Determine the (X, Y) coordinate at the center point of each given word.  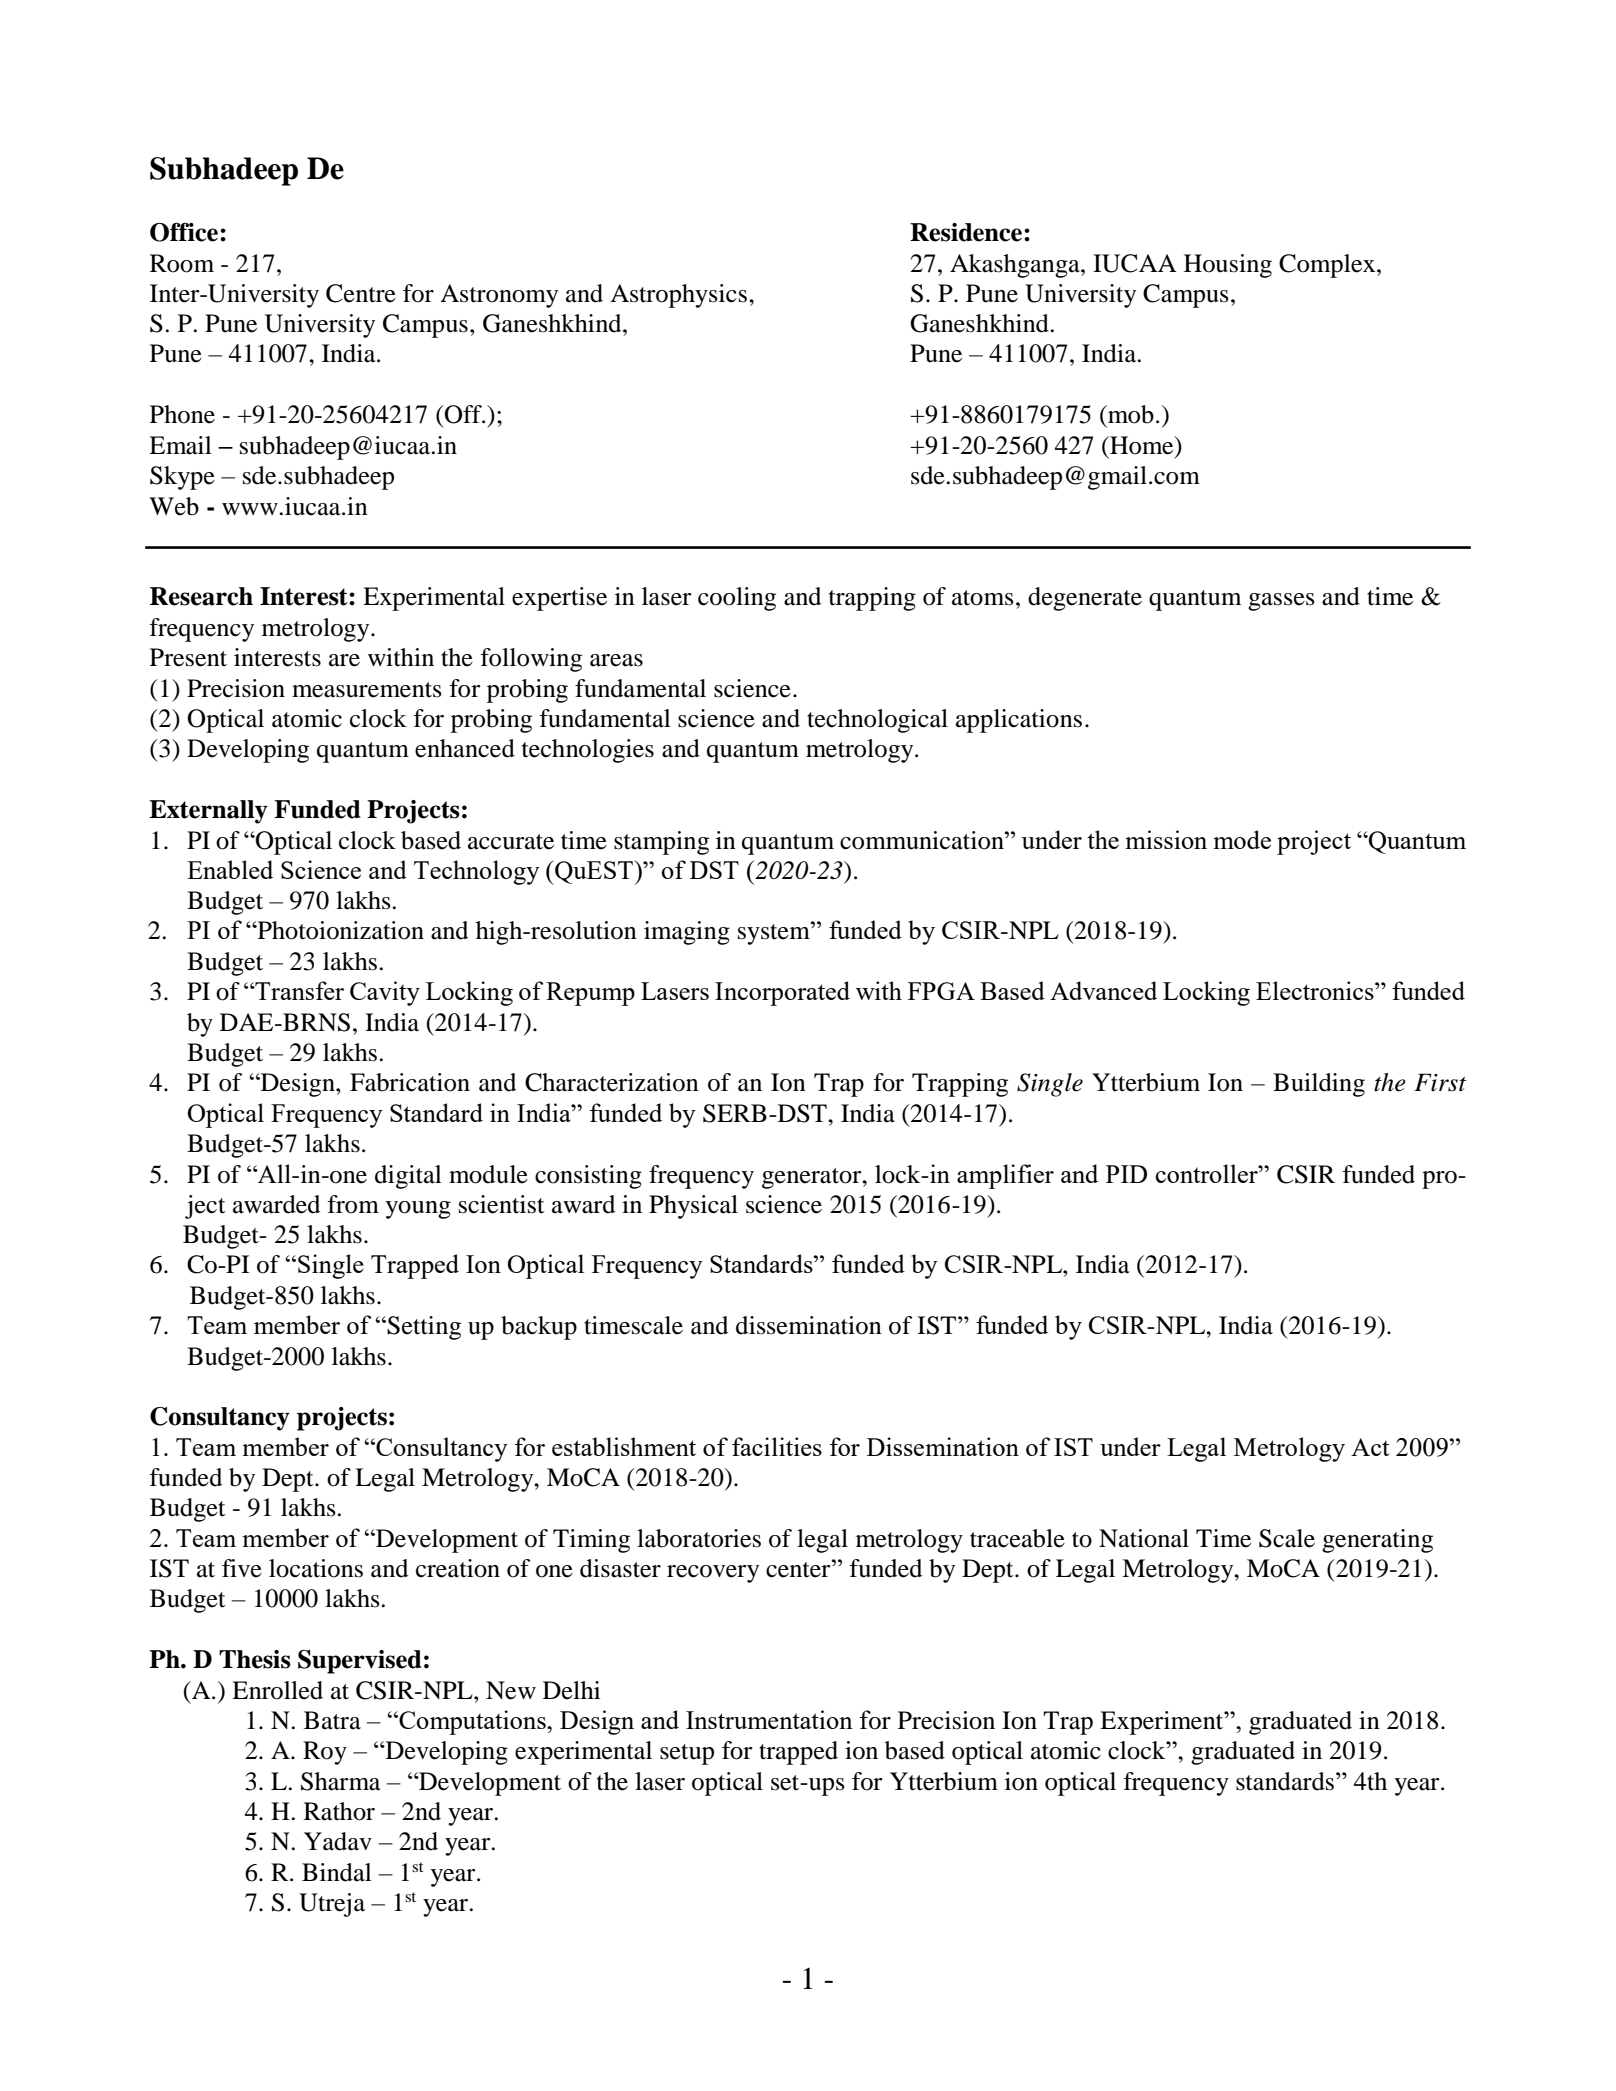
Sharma (341, 1781)
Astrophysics (678, 296)
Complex (1328, 266)
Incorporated (782, 993)
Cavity (385, 993)
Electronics (1316, 990)
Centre (361, 293)
